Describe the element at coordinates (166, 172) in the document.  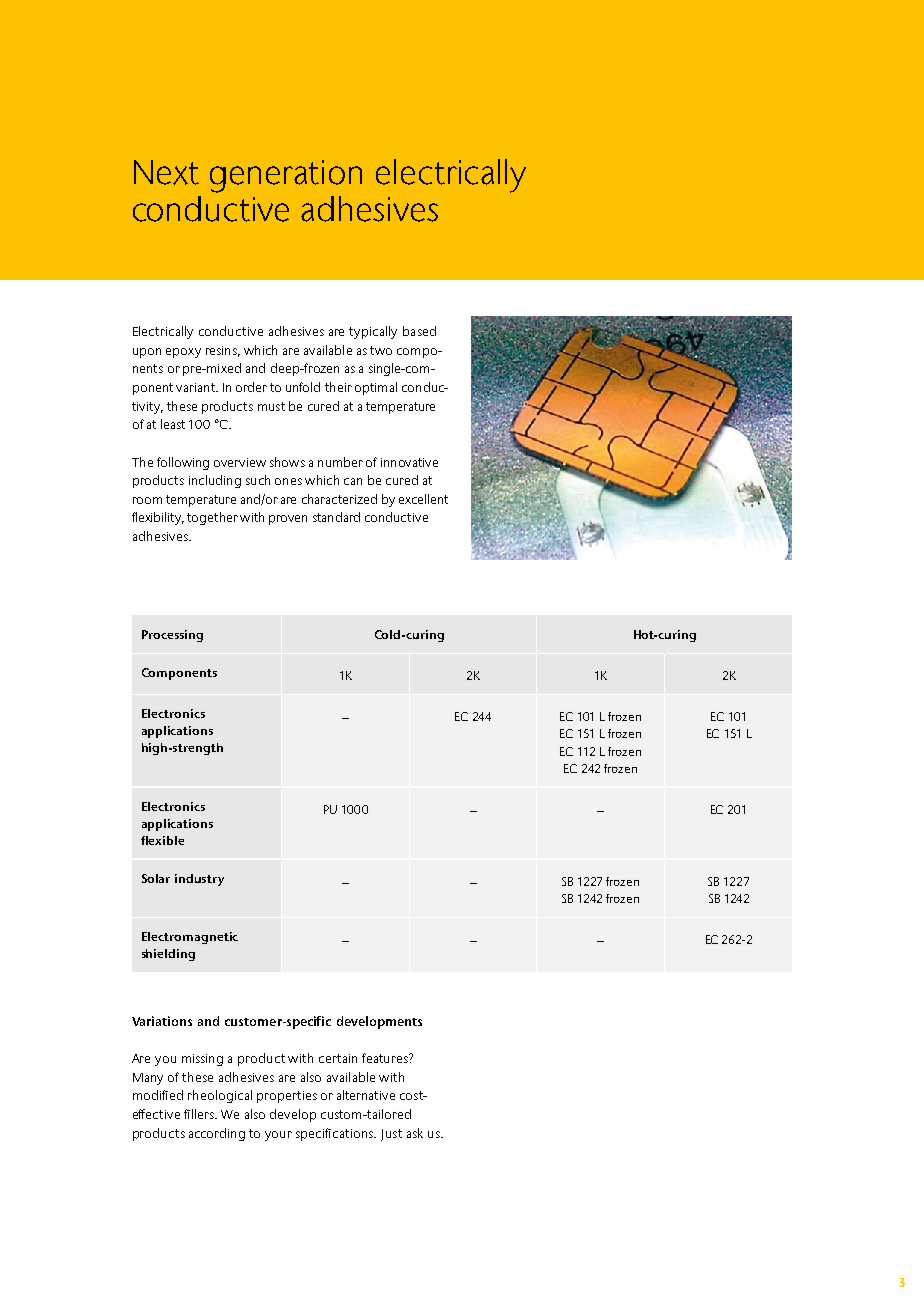
I see `Next` at that location.
